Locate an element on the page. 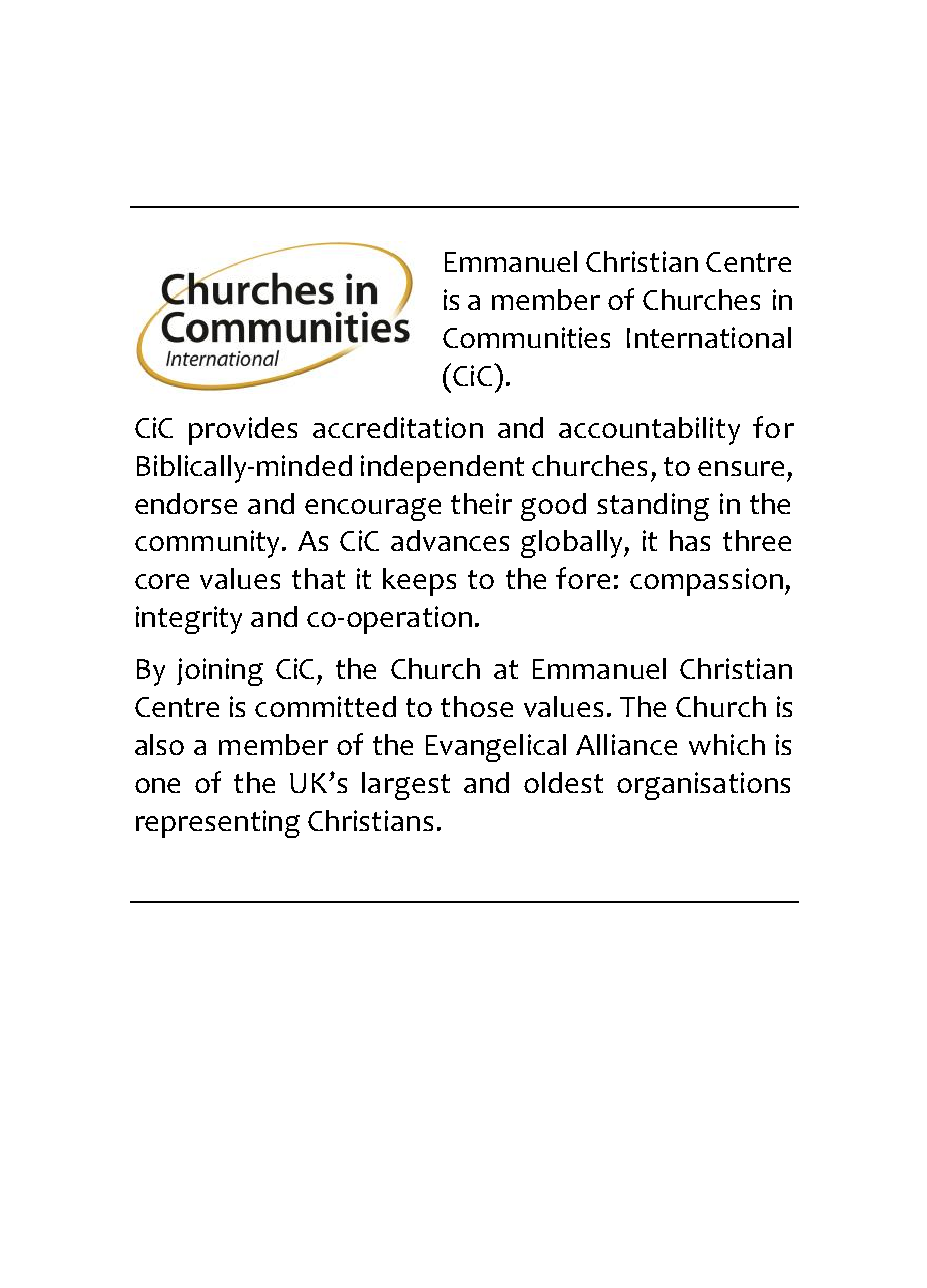 Image resolution: width=927 pixels, height=1288 pixels. endorse is located at coordinates (186, 503).
